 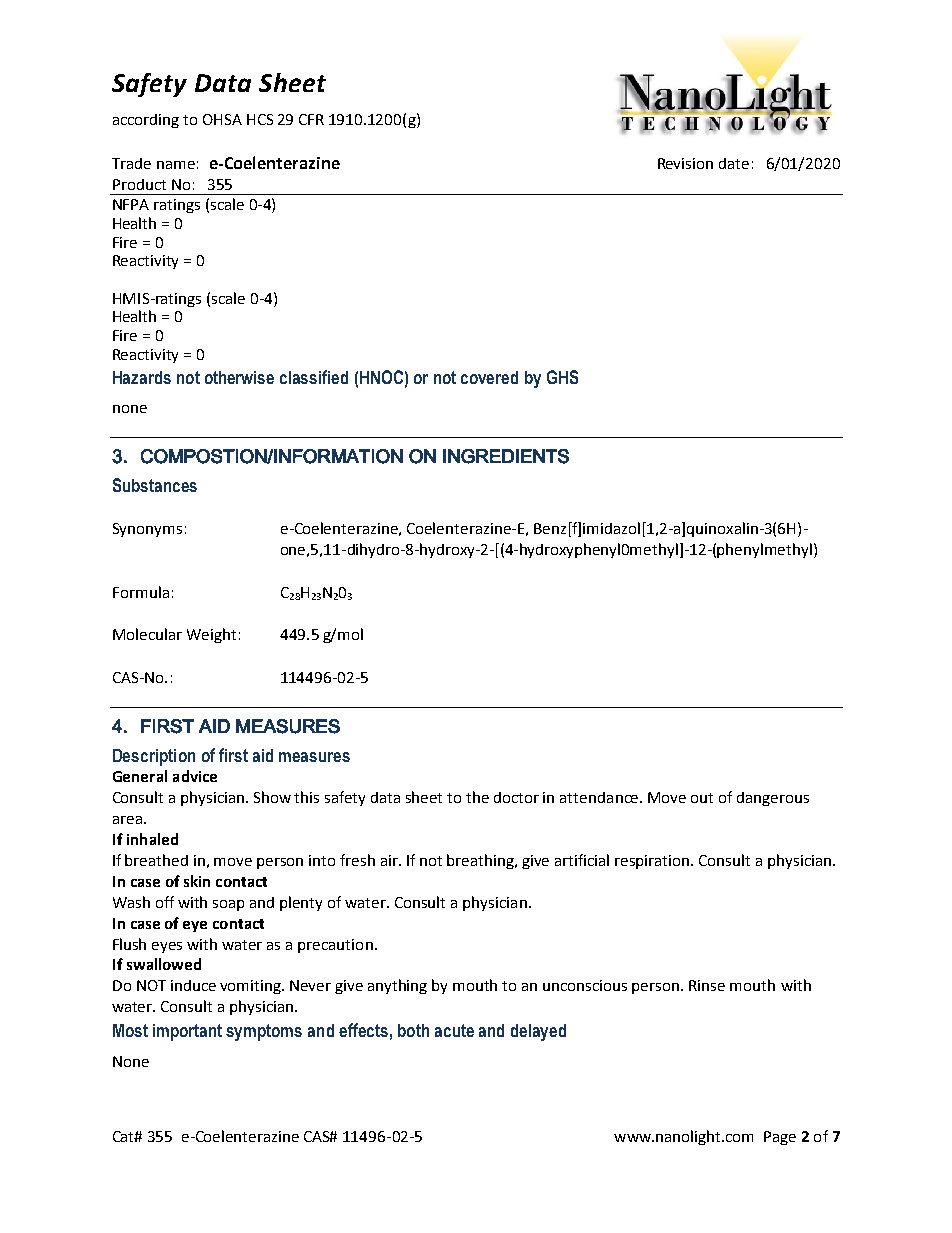 I want to click on Revision, so click(x=685, y=163).
